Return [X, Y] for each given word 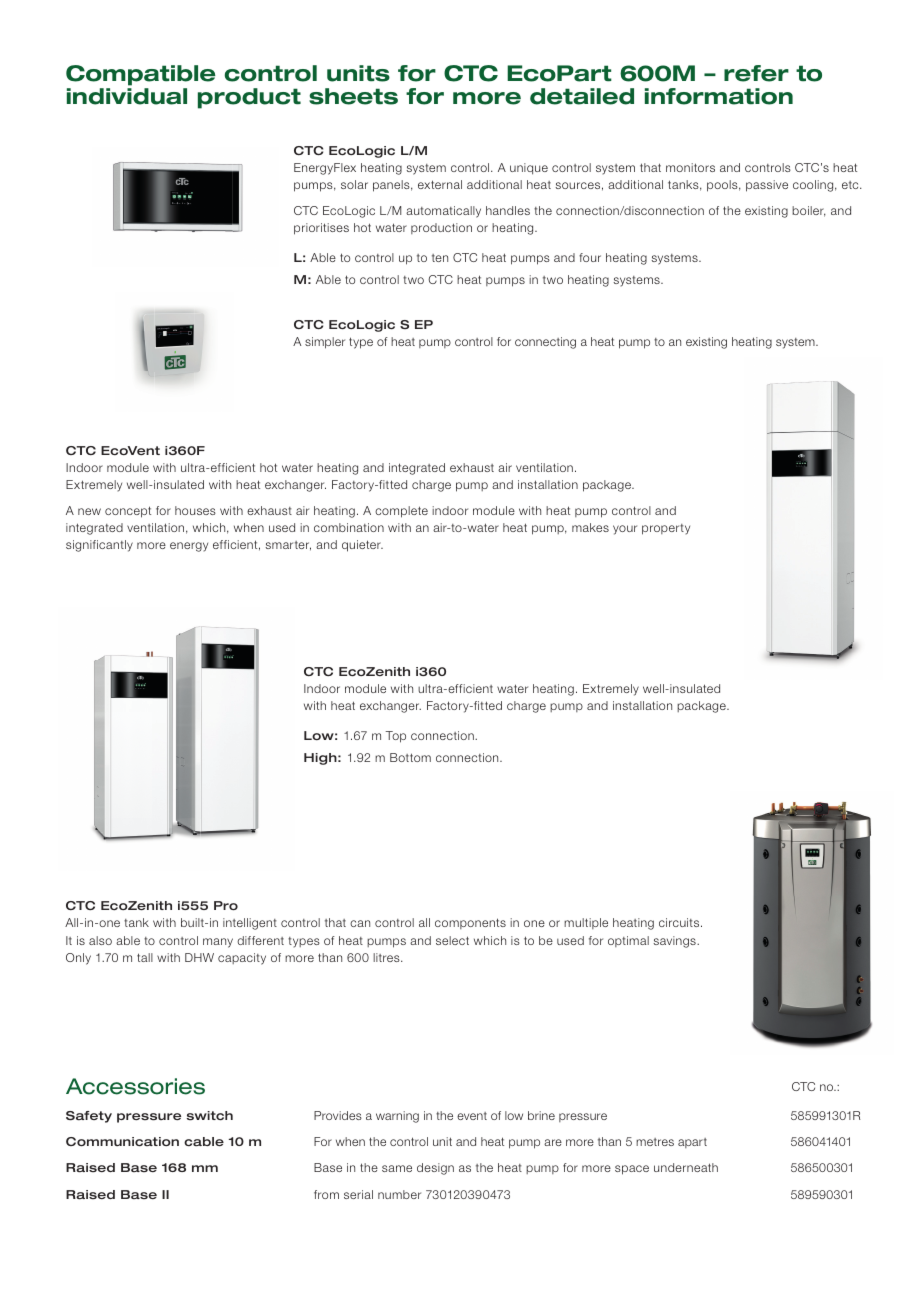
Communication [122, 1142]
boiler [809, 211]
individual [127, 96]
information [719, 96]
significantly [99, 546]
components [470, 923]
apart [692, 1143]
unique [529, 169]
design [435, 1169]
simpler [325, 343]
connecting [545, 343]
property [666, 529]
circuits [680, 922]
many [218, 943]
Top [395, 737]
